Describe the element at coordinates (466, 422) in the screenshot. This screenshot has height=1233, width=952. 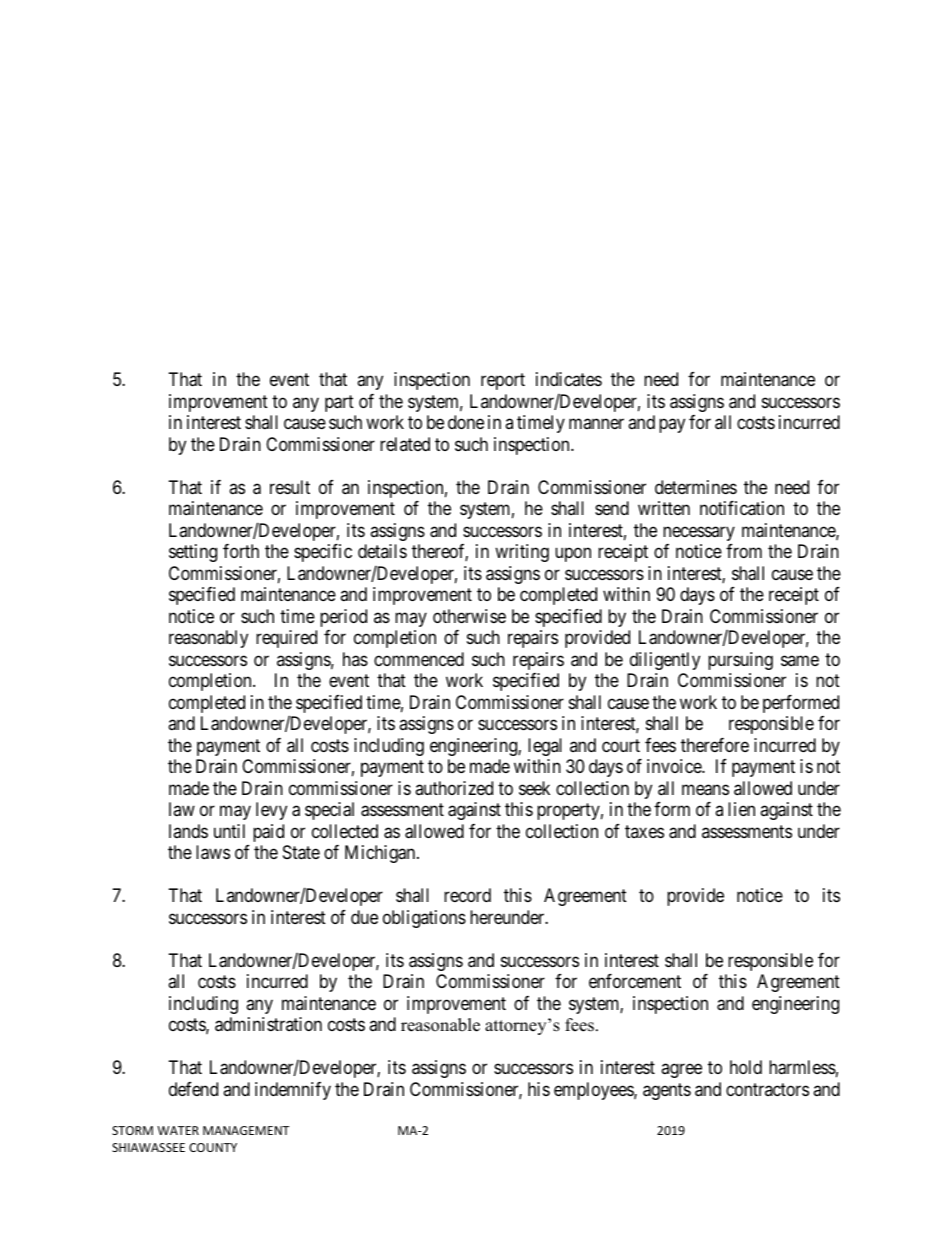
I see `done` at that location.
